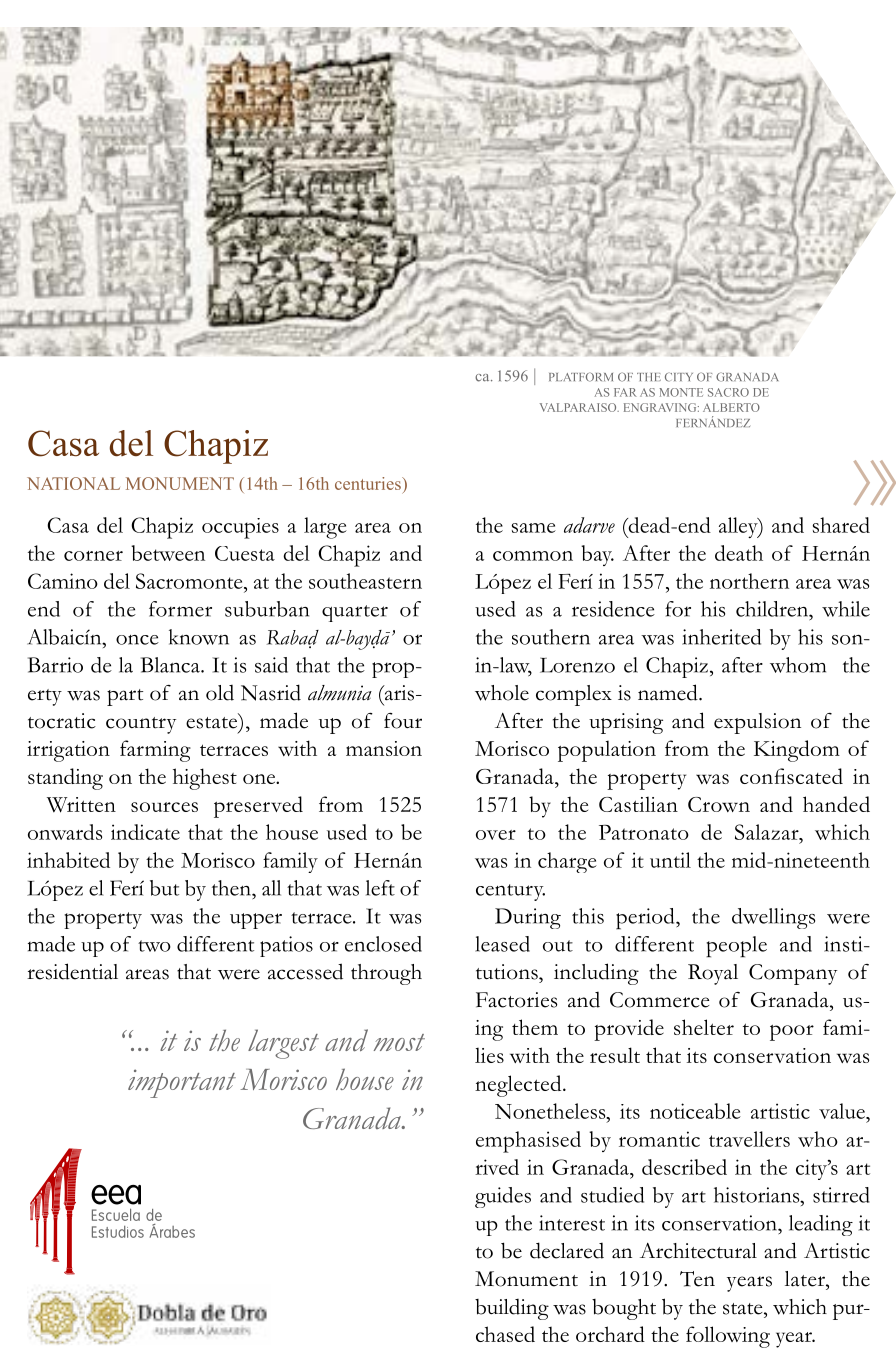 The image size is (896, 1371). Describe the element at coordinates (154, 946) in the page. I see `two` at that location.
